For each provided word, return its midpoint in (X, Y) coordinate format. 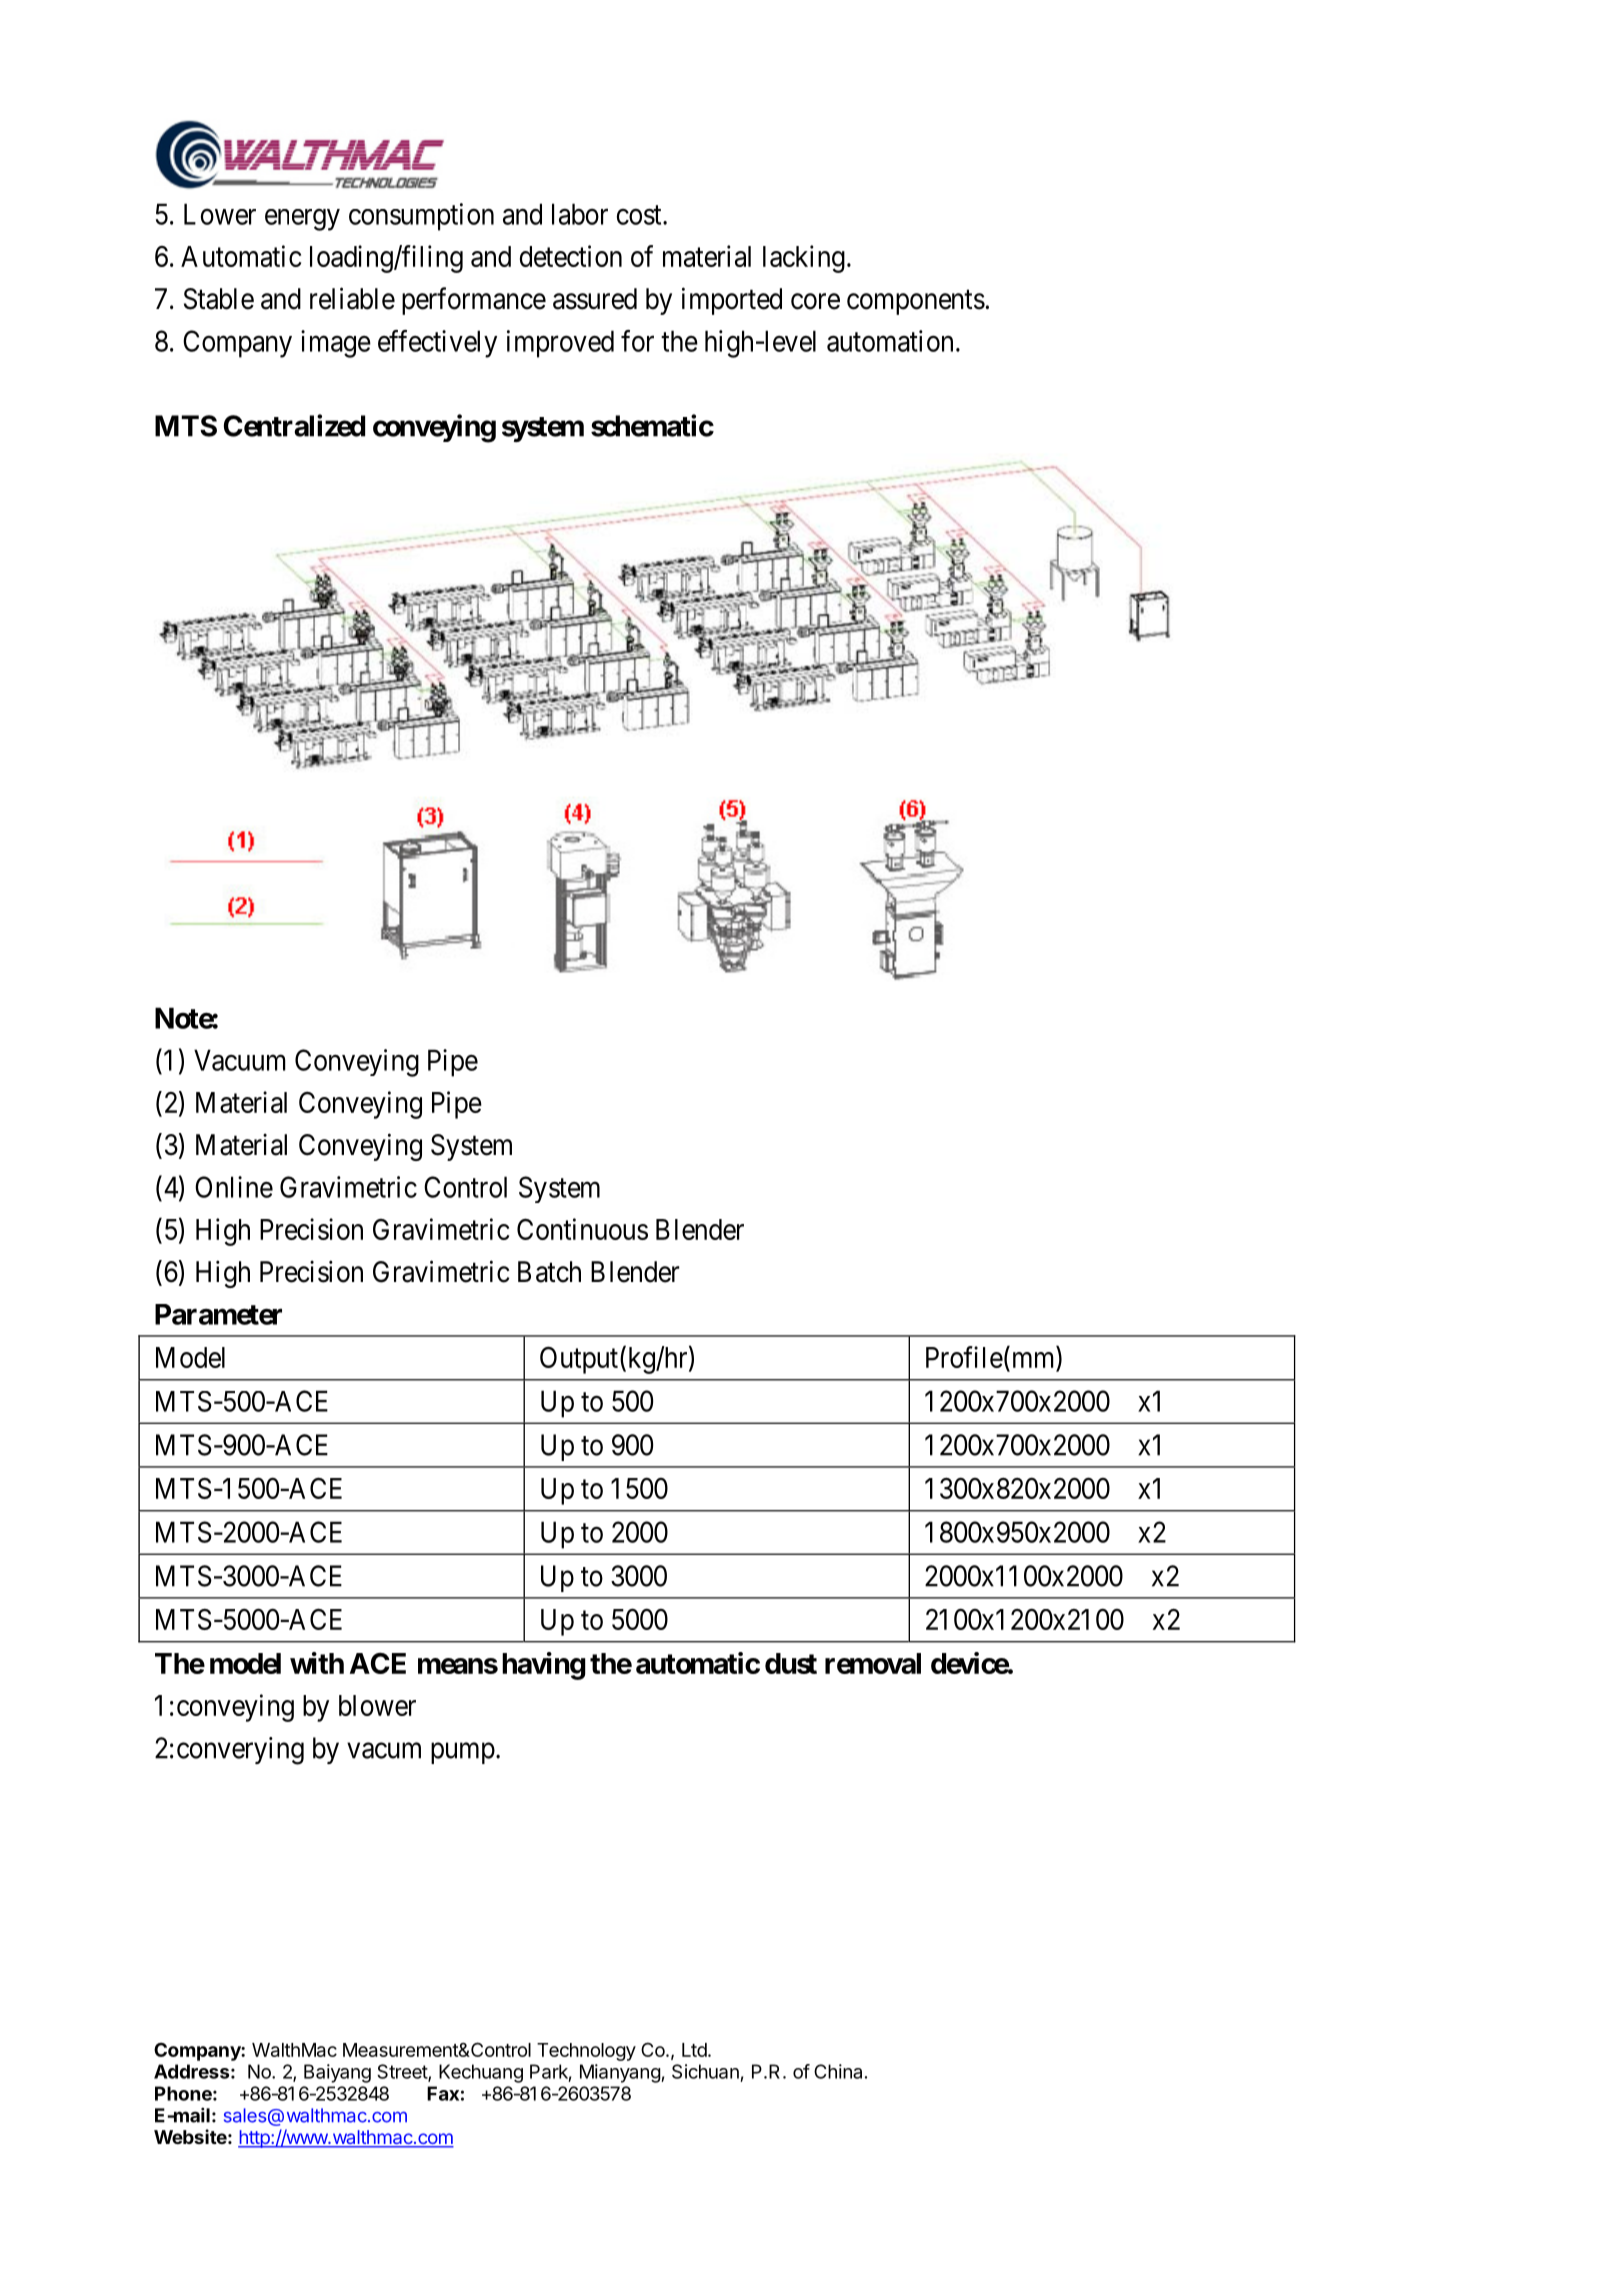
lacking (804, 259)
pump (463, 1753)
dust (791, 1663)
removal (873, 1663)
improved (560, 344)
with (317, 1663)
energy (302, 220)
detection (571, 256)
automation (890, 341)
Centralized (294, 425)
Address (191, 2071)
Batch (549, 1272)
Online (234, 1187)
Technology (586, 2052)
